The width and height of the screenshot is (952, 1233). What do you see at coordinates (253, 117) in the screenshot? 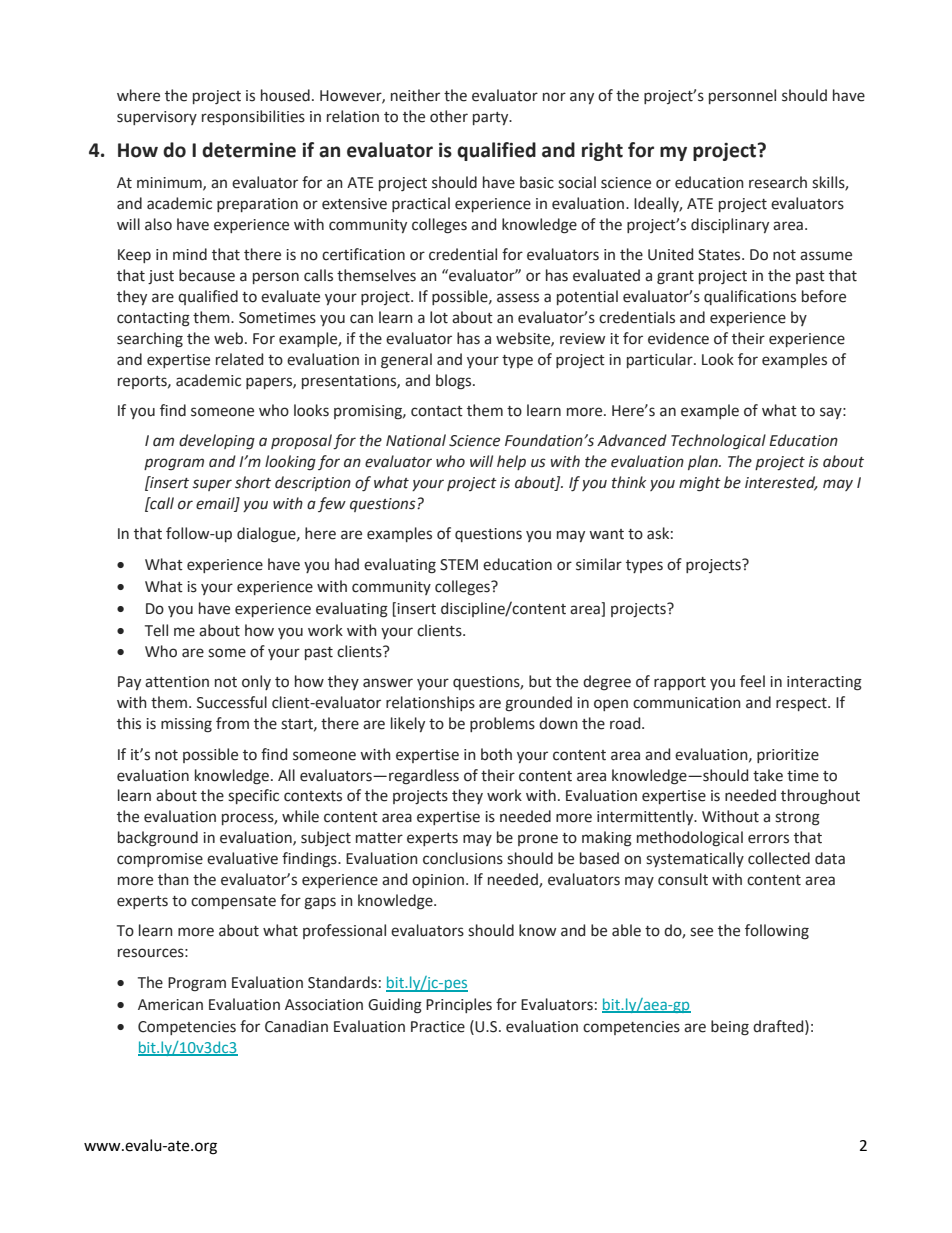
I see `responsibilities` at bounding box center [253, 117].
